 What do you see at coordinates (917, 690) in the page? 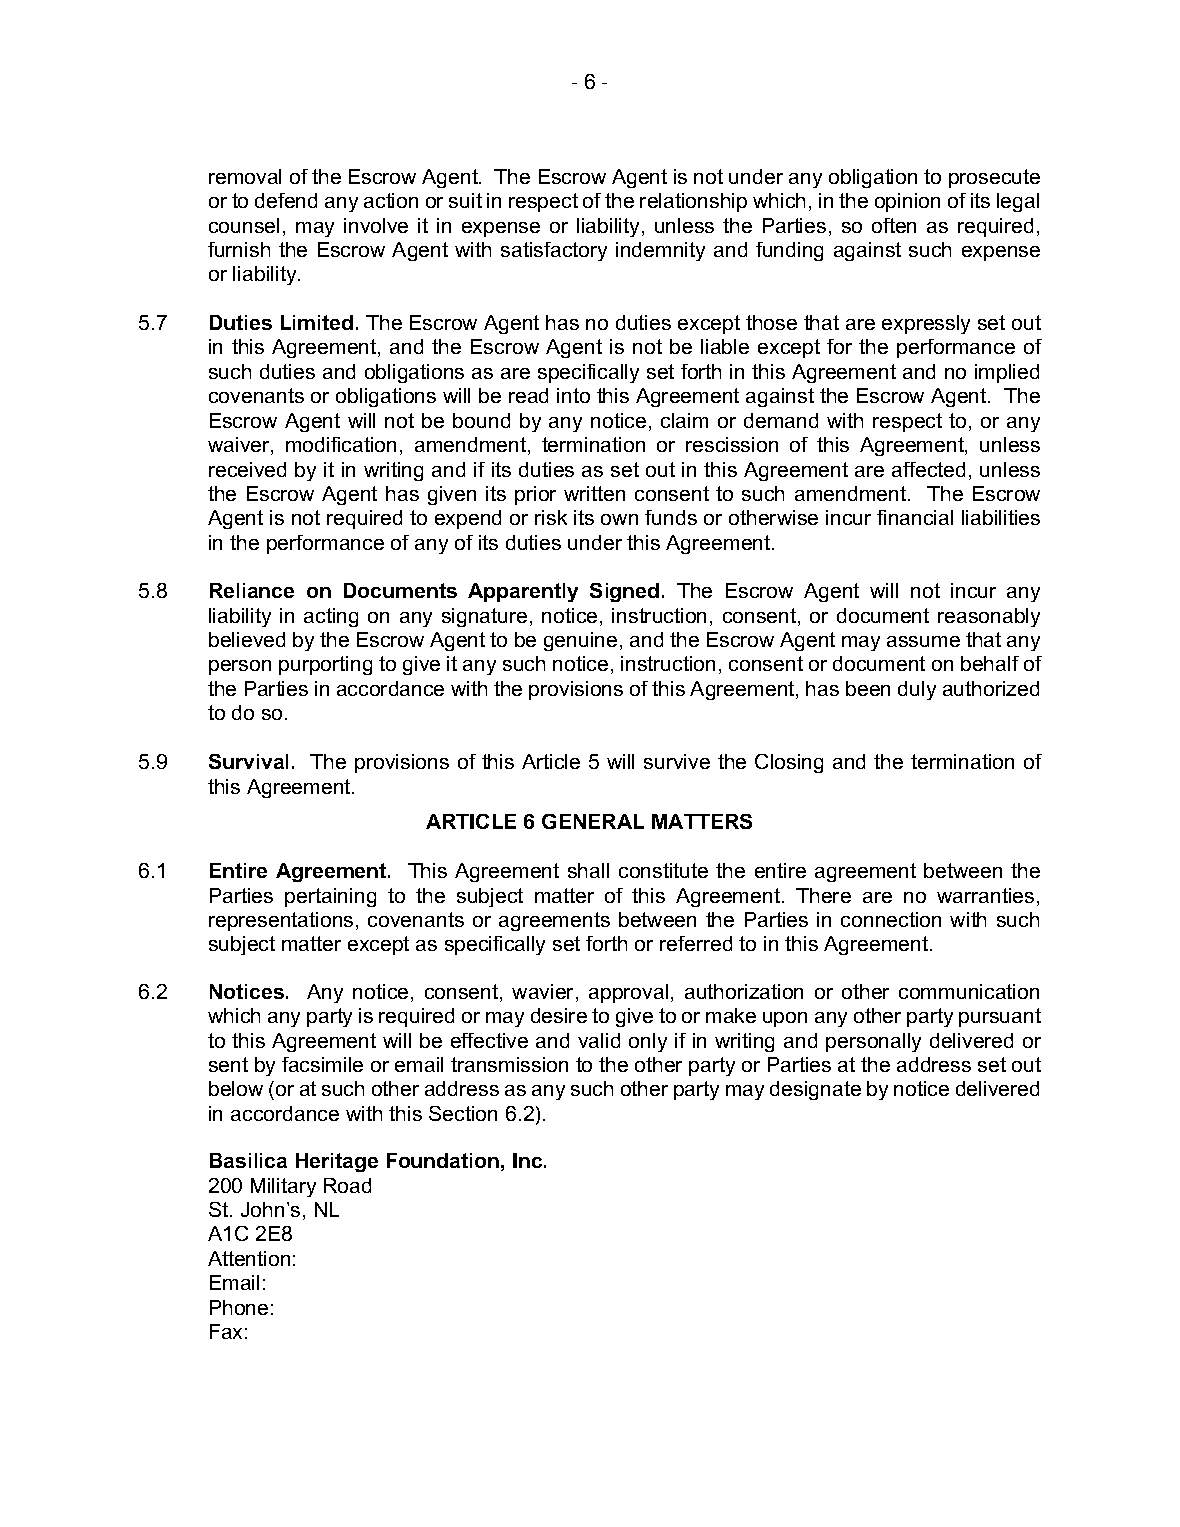
I see `duly` at bounding box center [917, 690].
